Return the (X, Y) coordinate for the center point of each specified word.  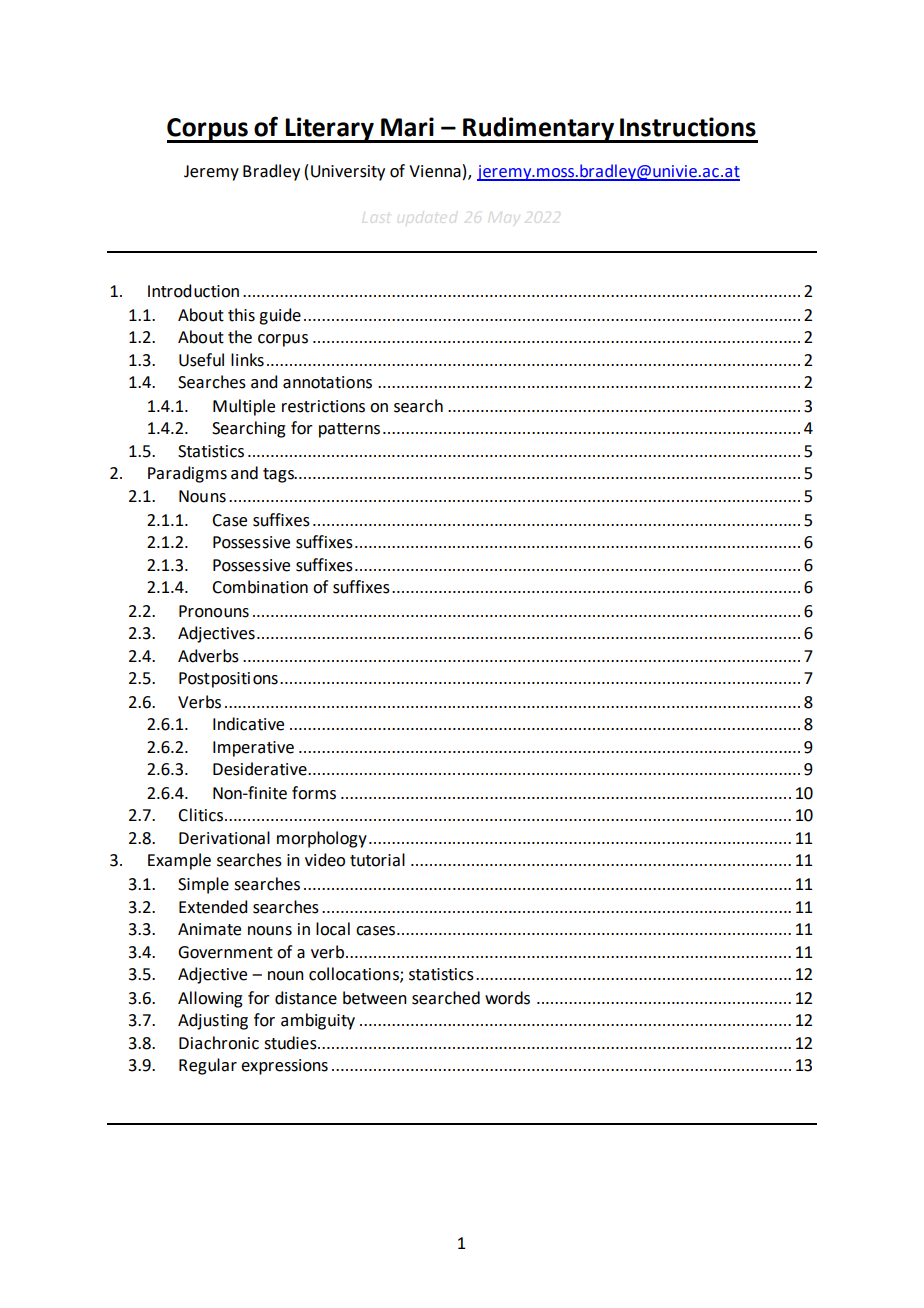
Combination (260, 587)
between (375, 998)
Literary (330, 130)
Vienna (435, 171)
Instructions (688, 127)
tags (279, 475)
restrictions (323, 406)
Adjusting (213, 1021)
